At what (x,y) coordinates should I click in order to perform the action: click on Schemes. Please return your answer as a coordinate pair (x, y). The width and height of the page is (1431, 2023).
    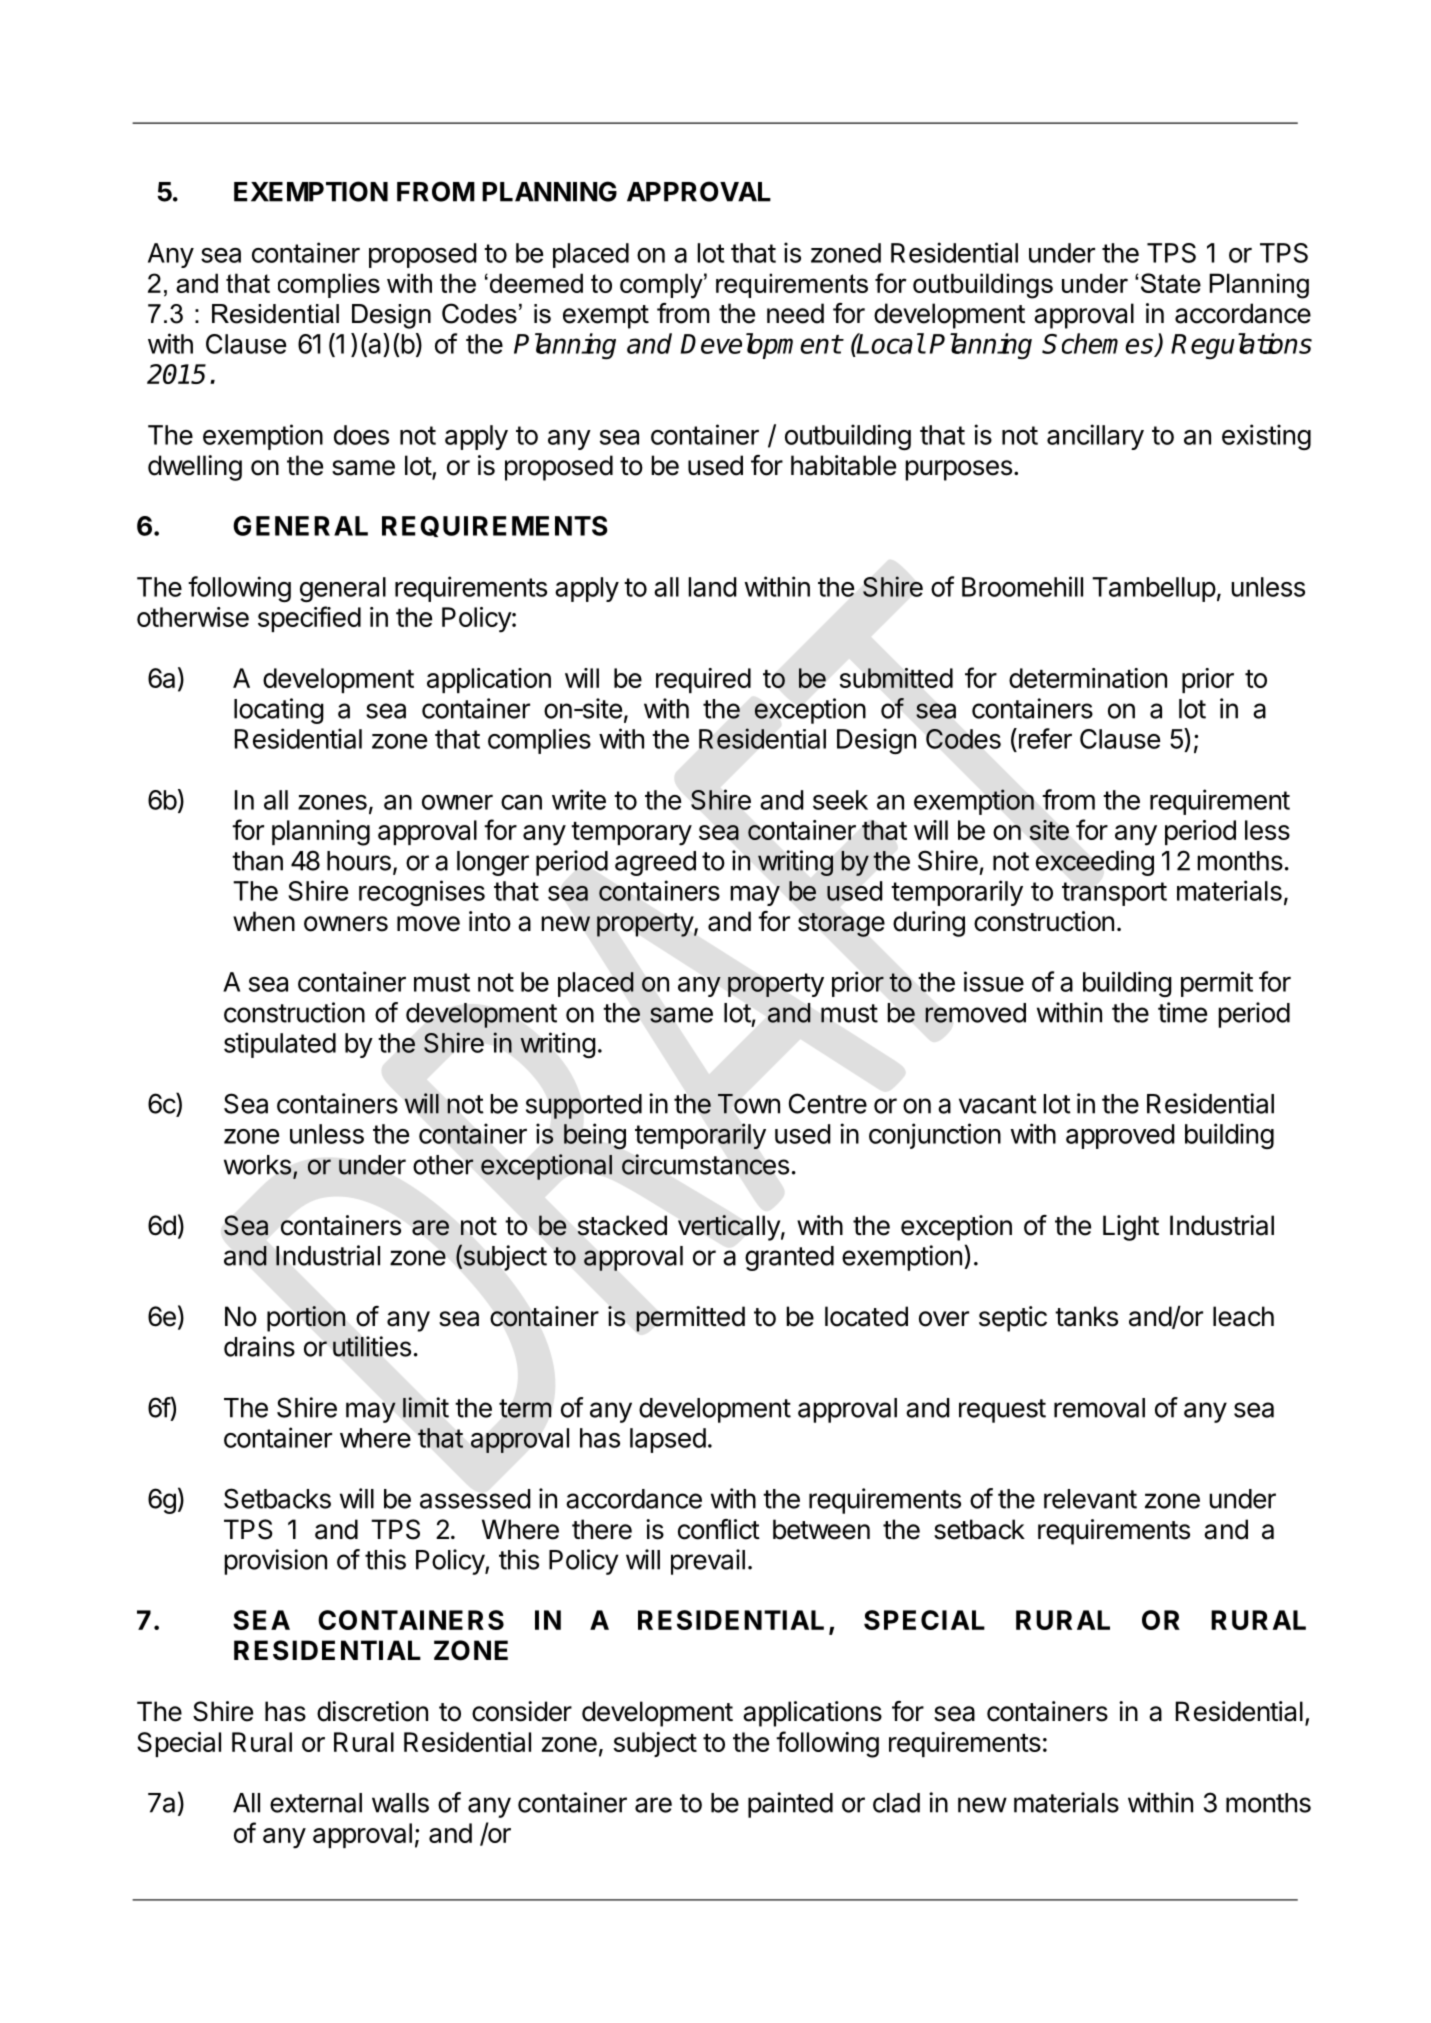
    Looking at the image, I should click on (1099, 344).
